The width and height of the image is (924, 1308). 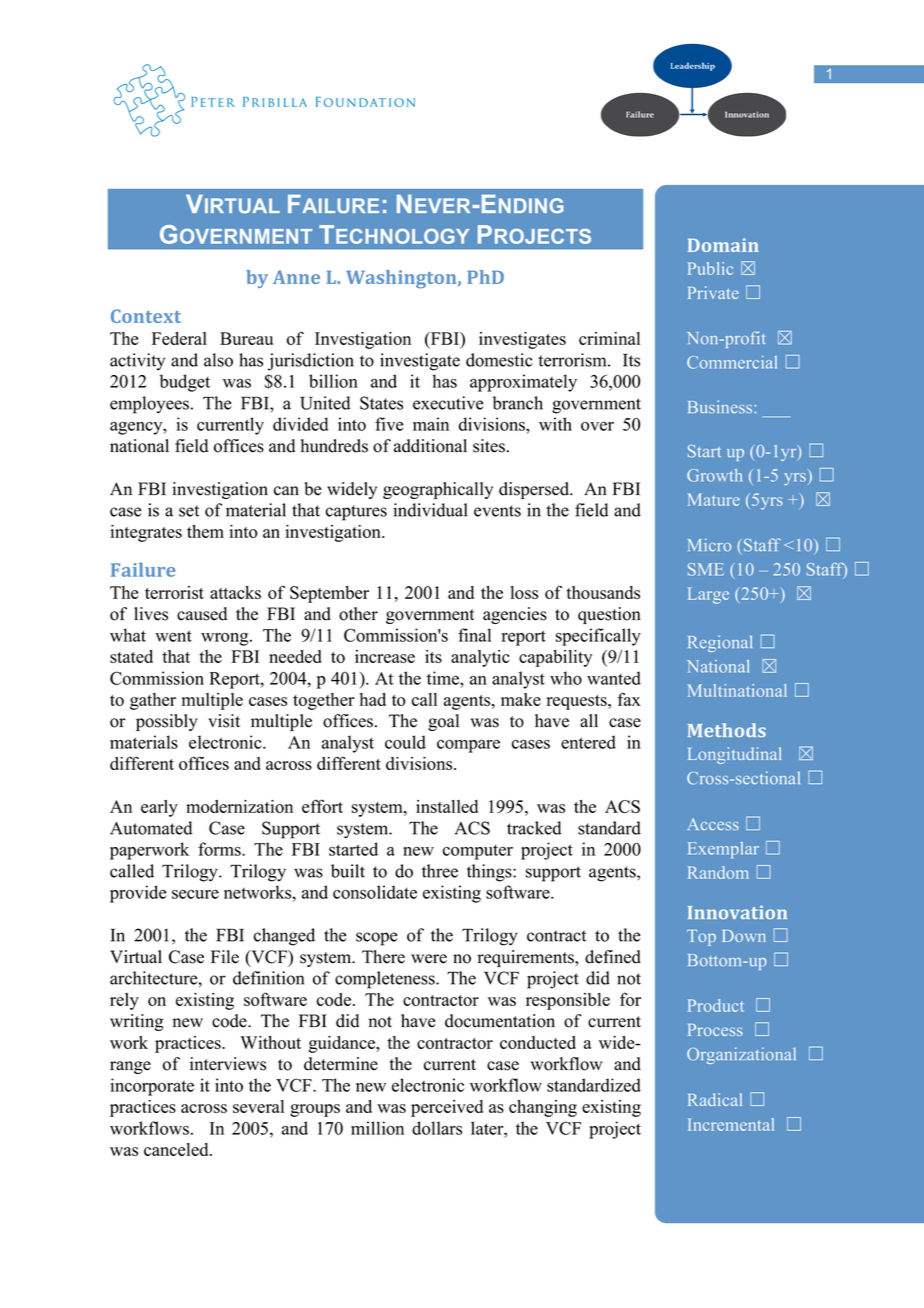 I want to click on forms, so click(x=220, y=849).
